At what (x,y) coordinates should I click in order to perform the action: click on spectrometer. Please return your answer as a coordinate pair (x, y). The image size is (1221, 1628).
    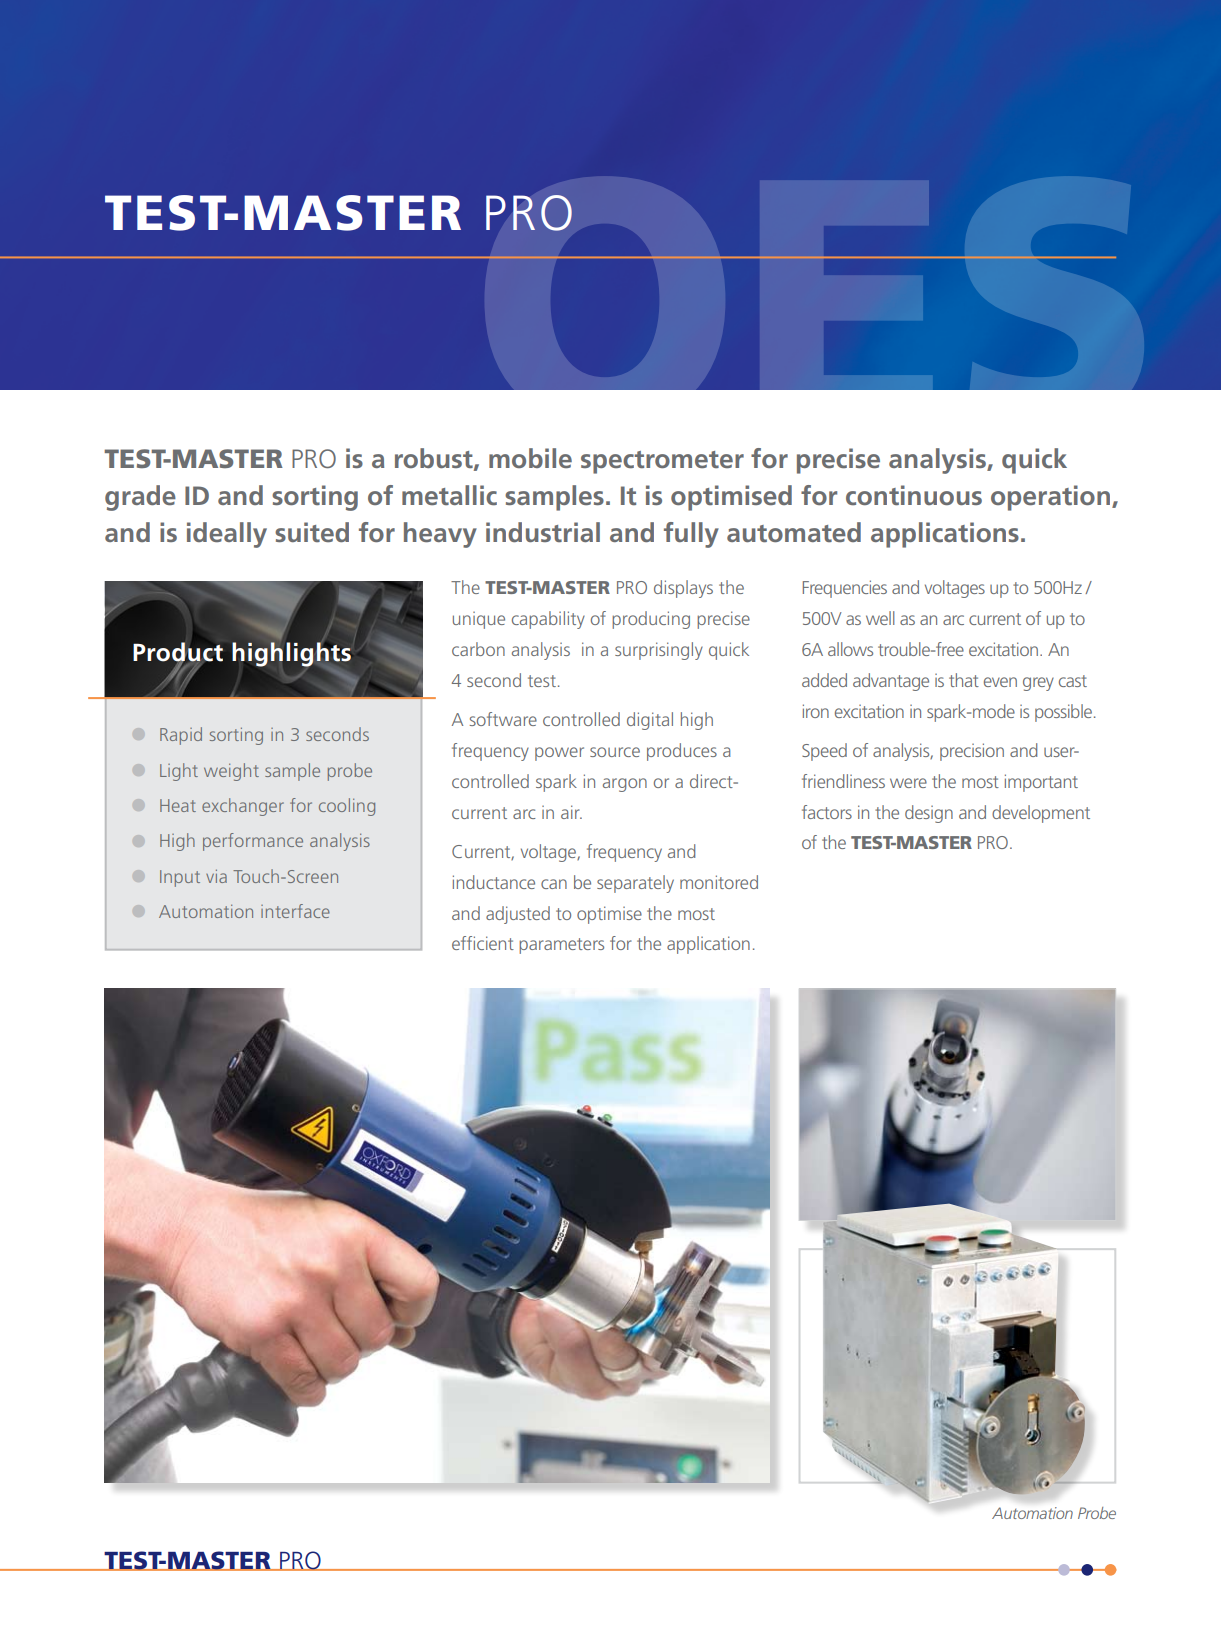
    Looking at the image, I should click on (662, 462).
